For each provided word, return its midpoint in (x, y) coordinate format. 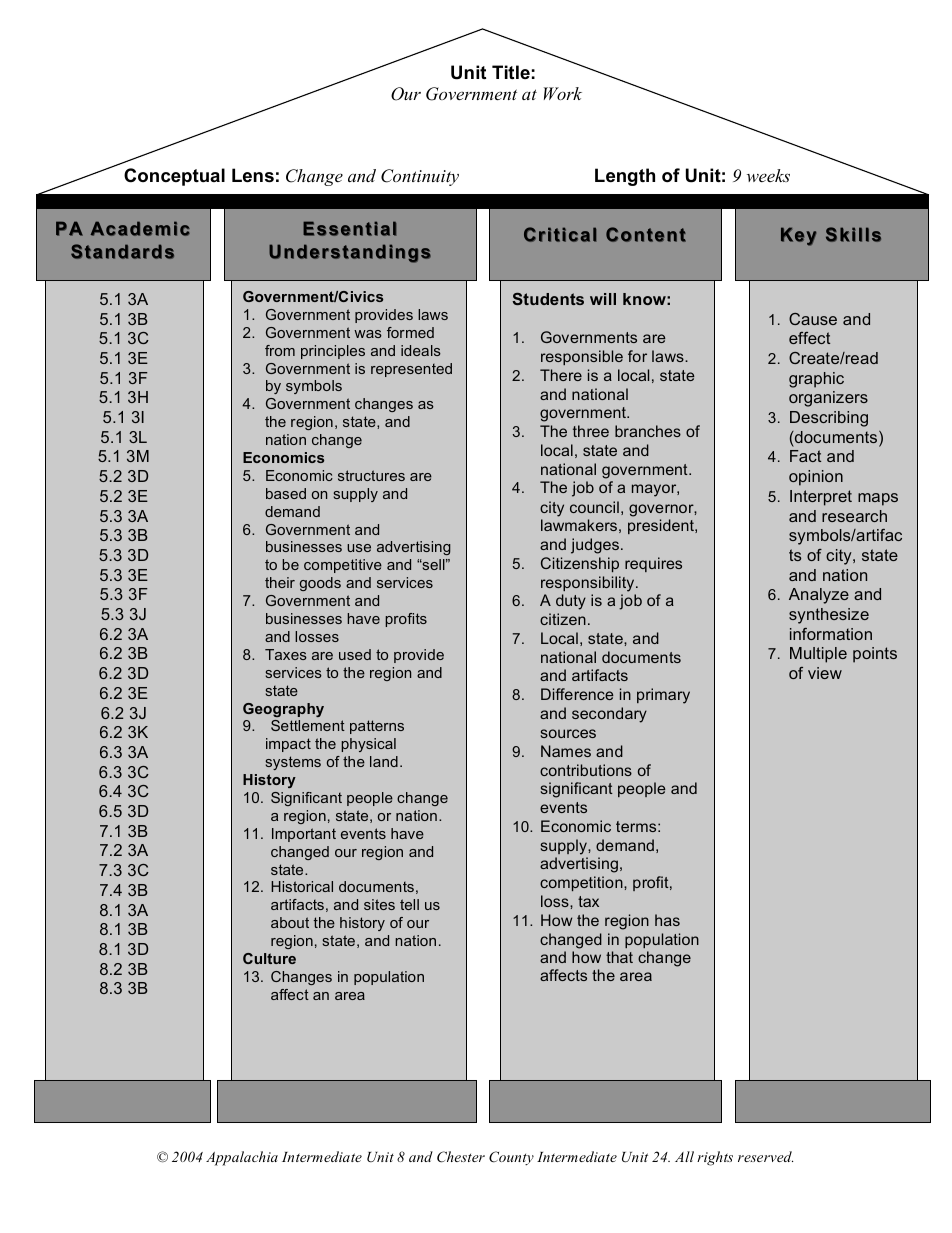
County (511, 1158)
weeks (768, 175)
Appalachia (242, 1158)
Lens (253, 175)
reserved (765, 1156)
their (280, 582)
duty (571, 602)
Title (511, 72)
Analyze (819, 596)
